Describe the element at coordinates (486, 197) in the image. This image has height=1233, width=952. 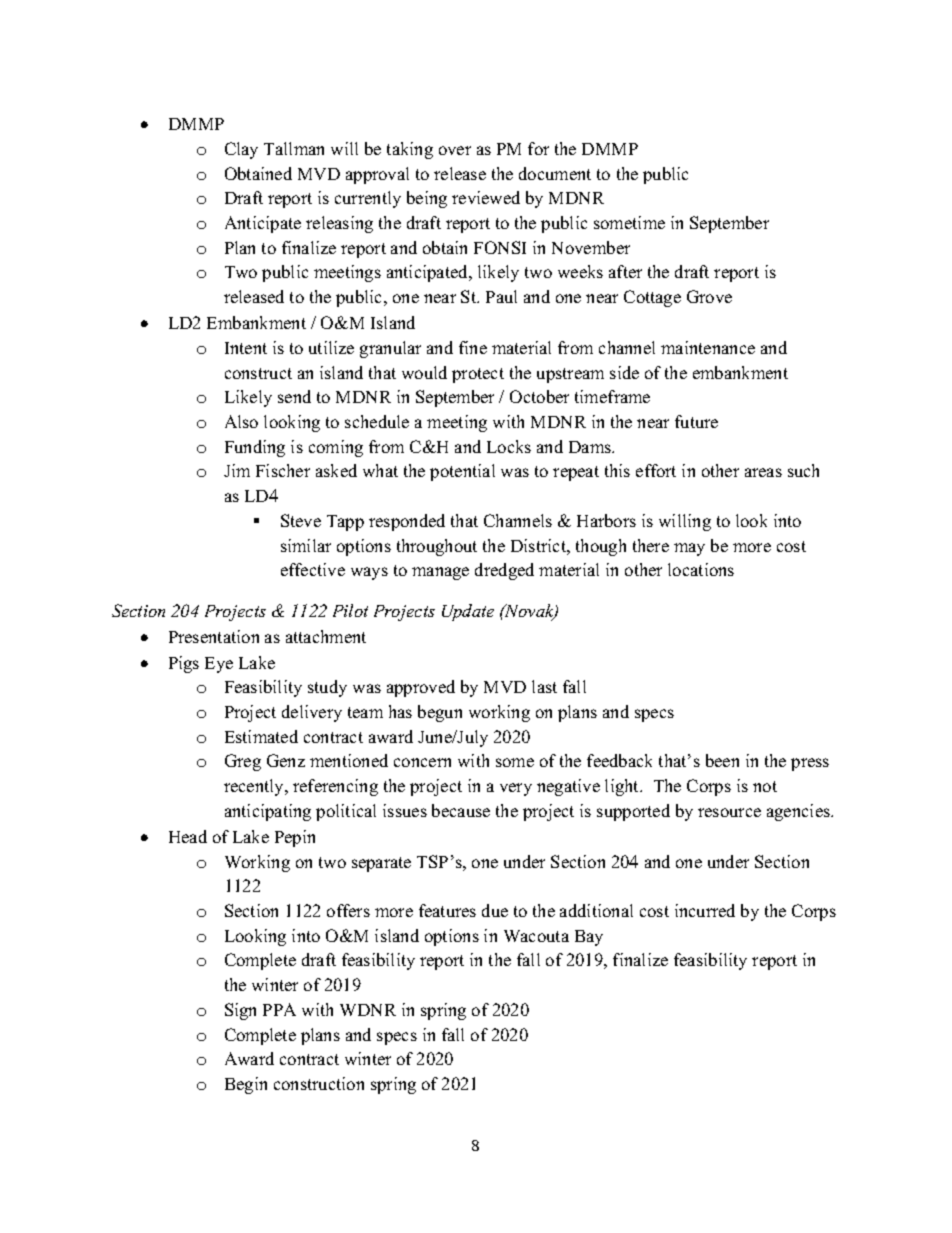
I see `reviewed` at that location.
